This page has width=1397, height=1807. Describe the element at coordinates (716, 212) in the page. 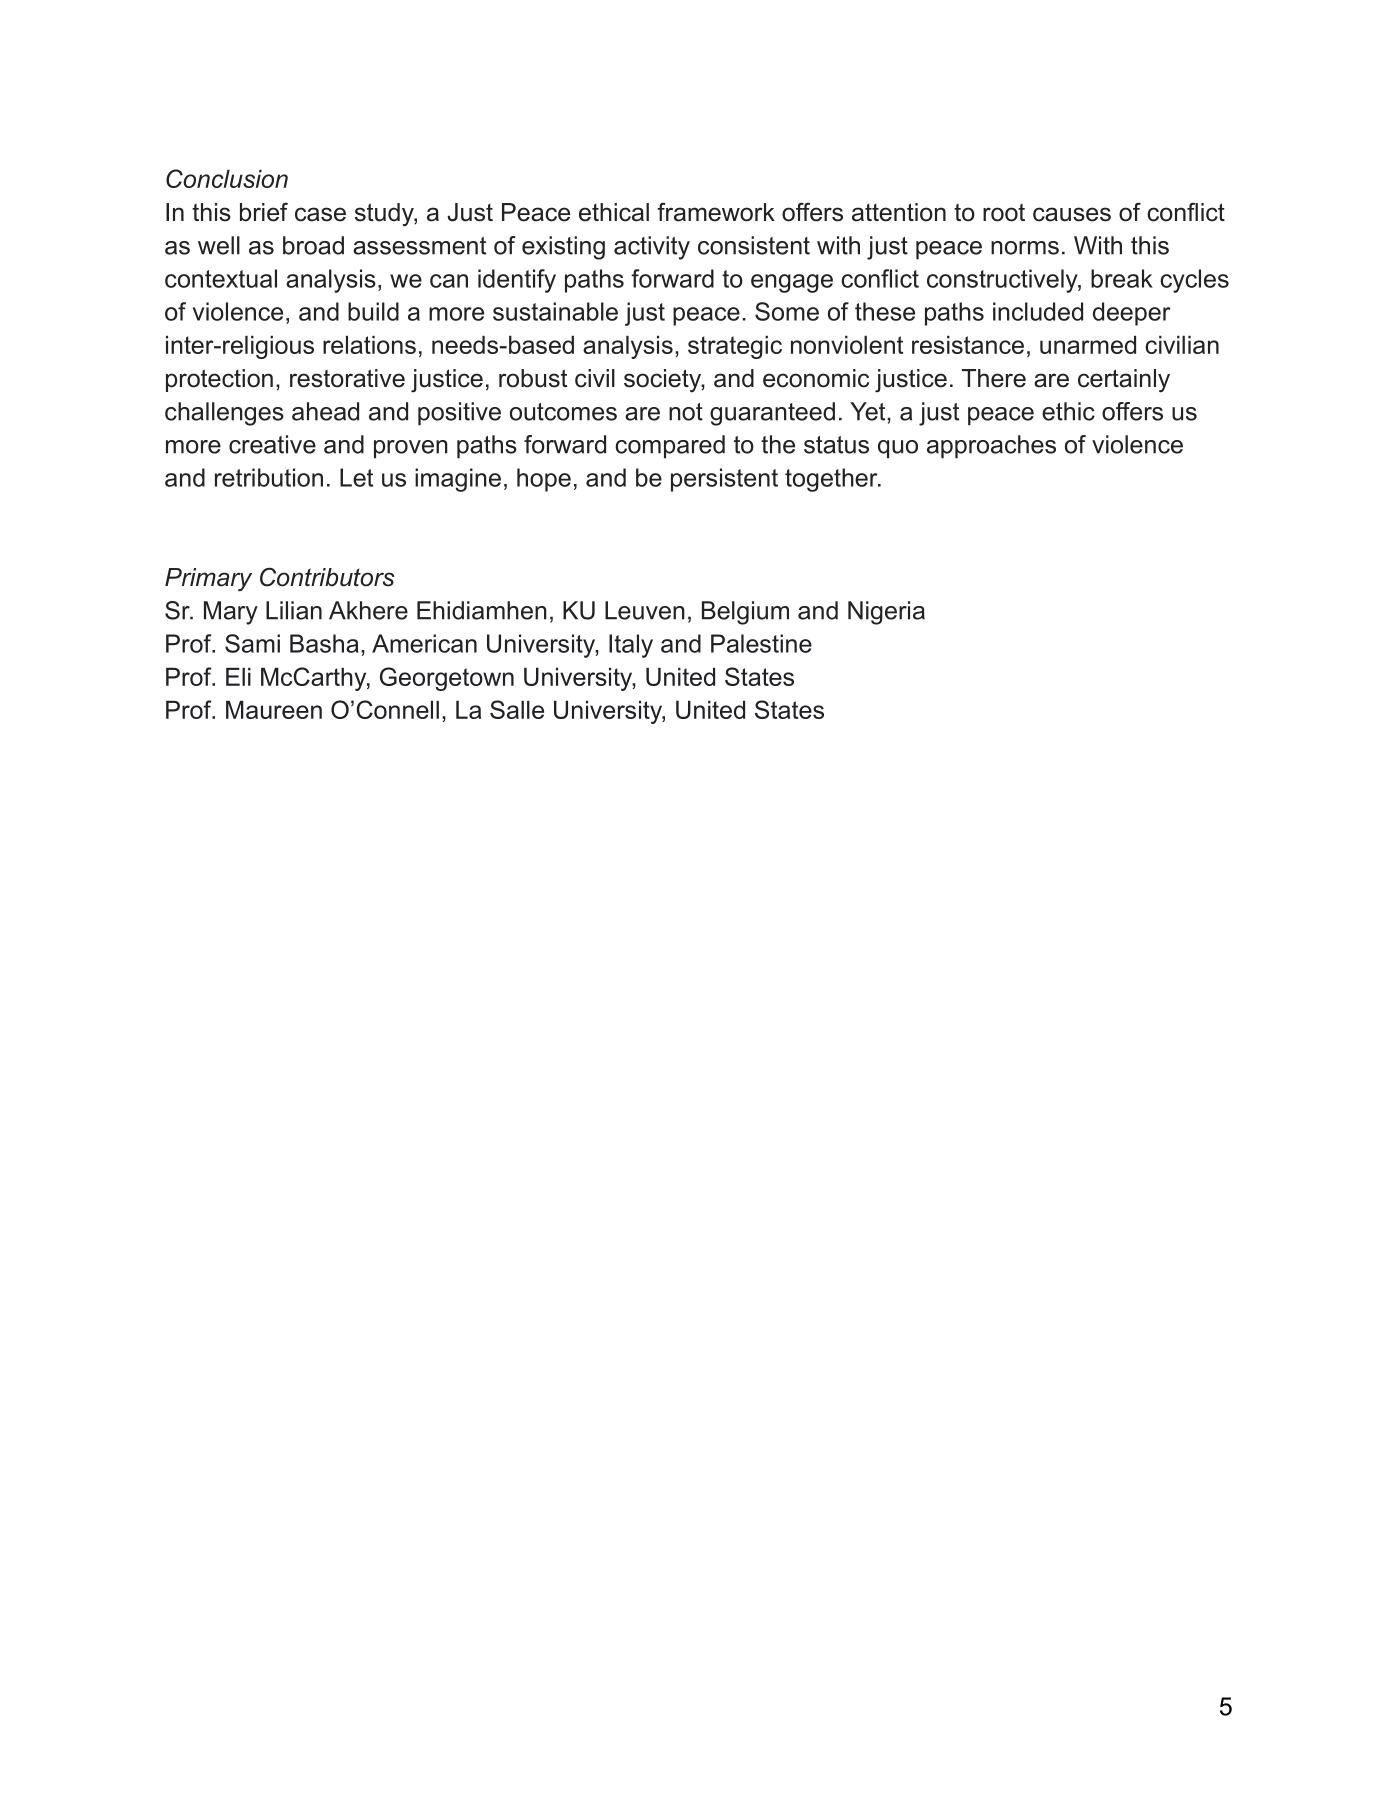

I see `framework` at that location.
